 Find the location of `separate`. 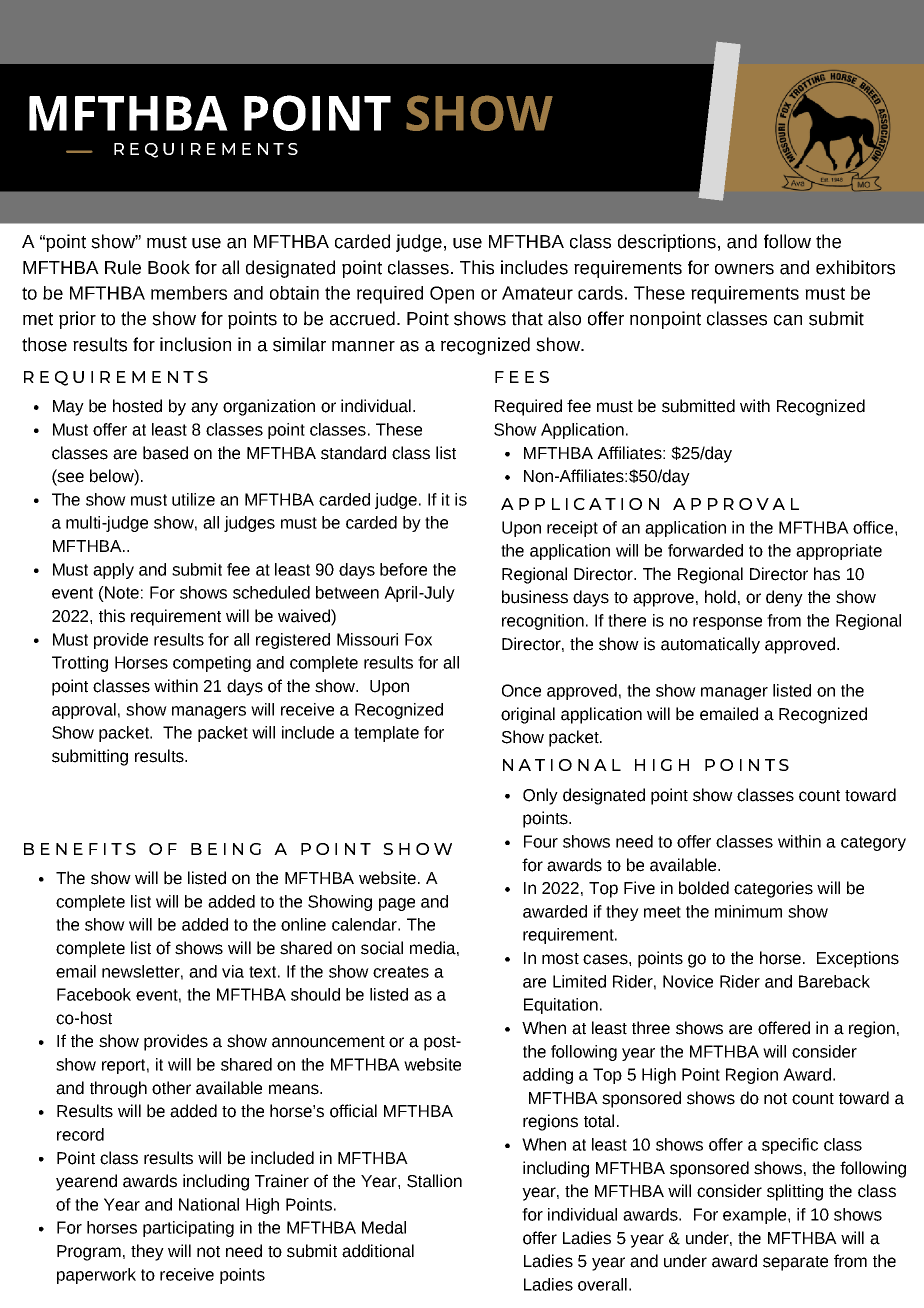

separate is located at coordinates (795, 1263).
